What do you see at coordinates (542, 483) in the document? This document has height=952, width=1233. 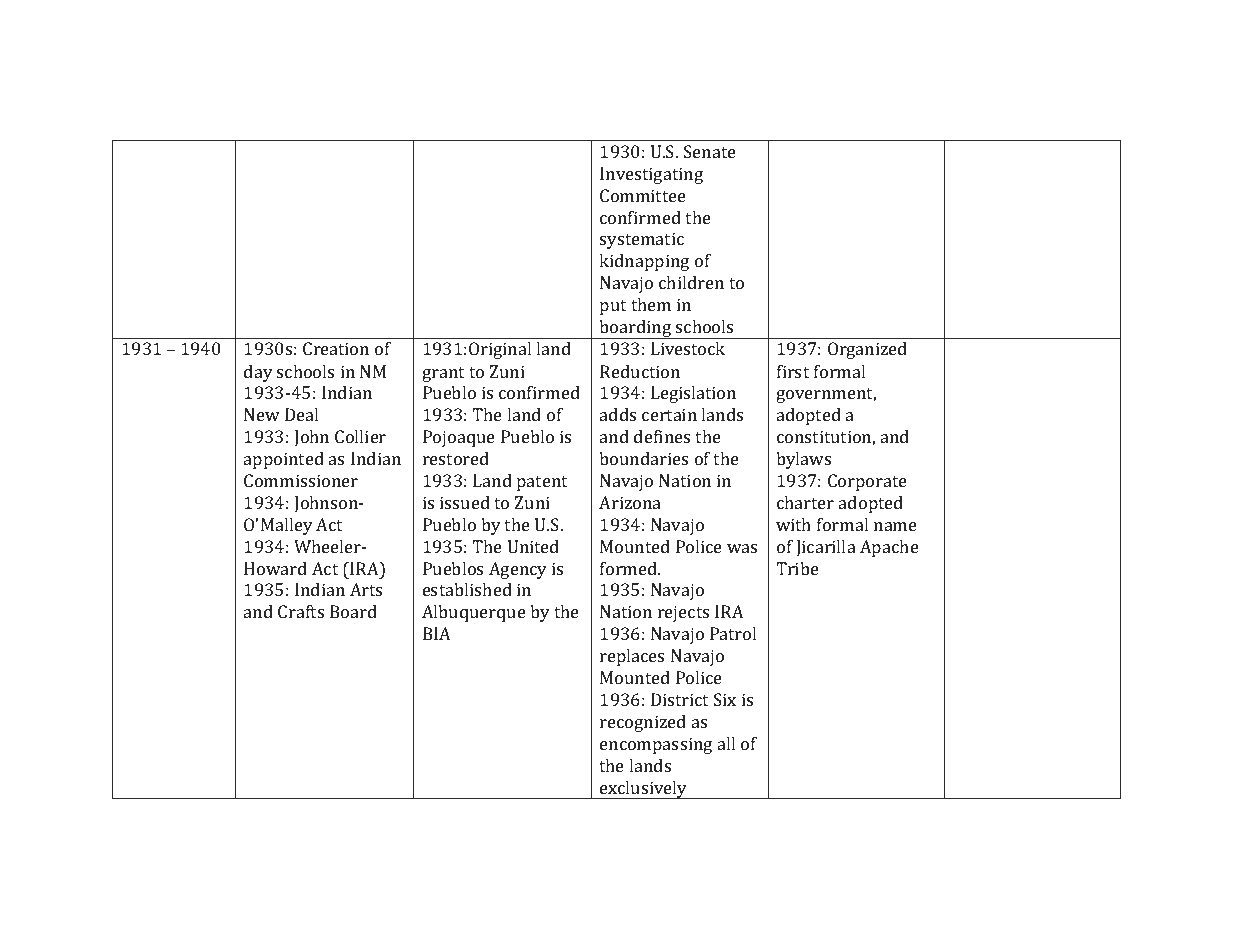 I see `patent` at bounding box center [542, 483].
